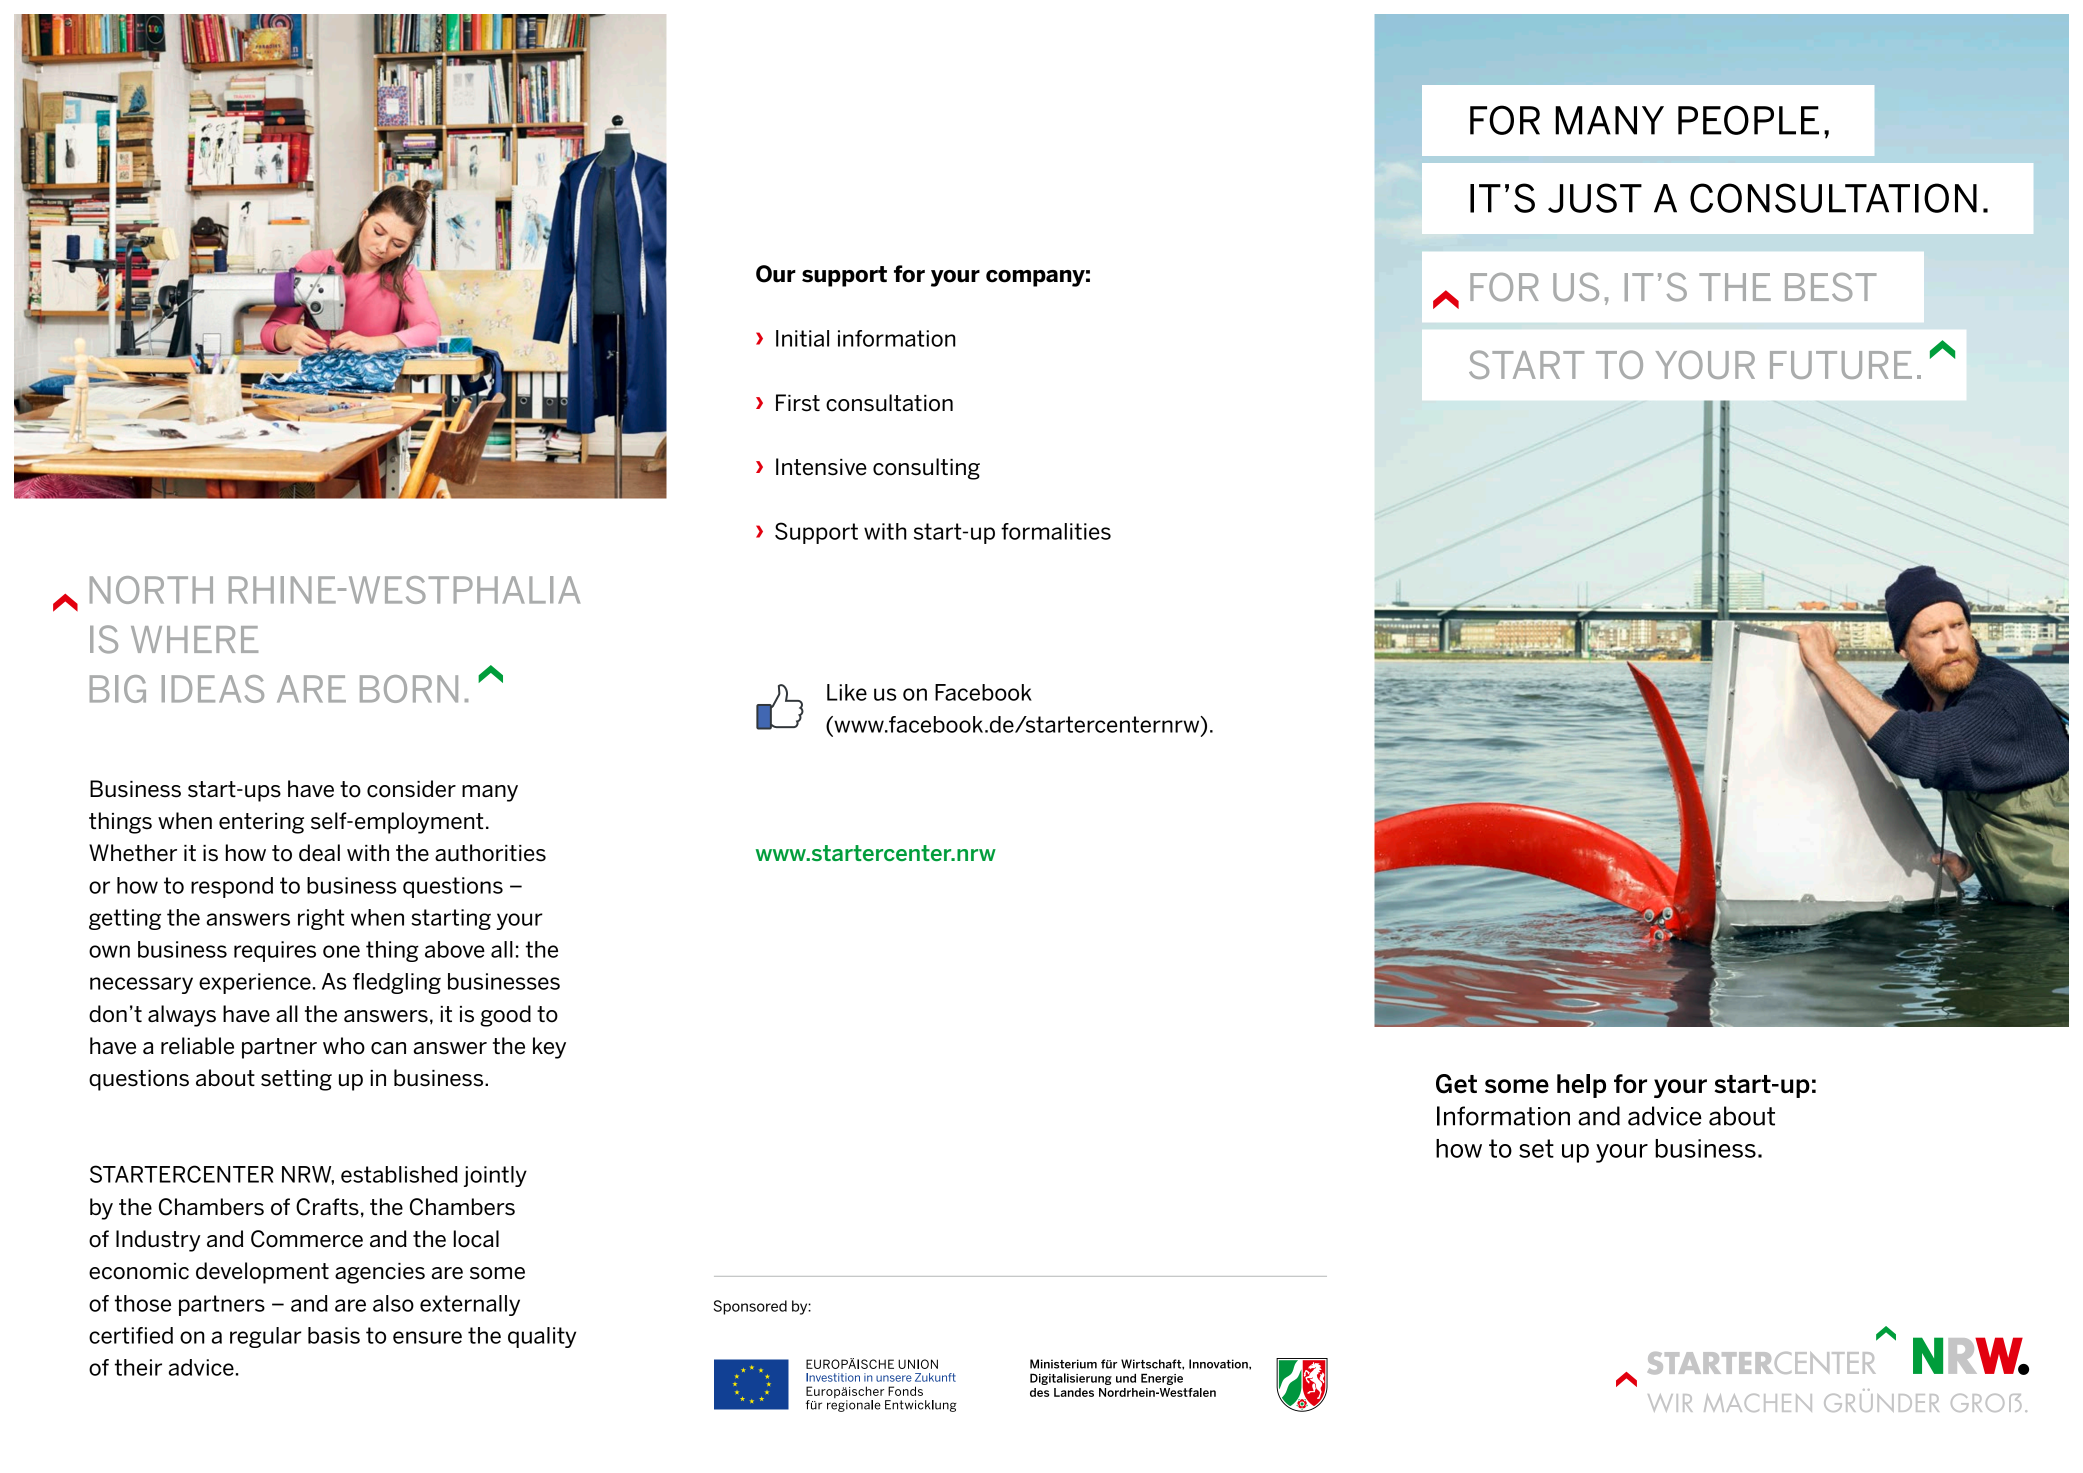 This document has width=2083, height=1473. I want to click on basis, so click(334, 1335).
